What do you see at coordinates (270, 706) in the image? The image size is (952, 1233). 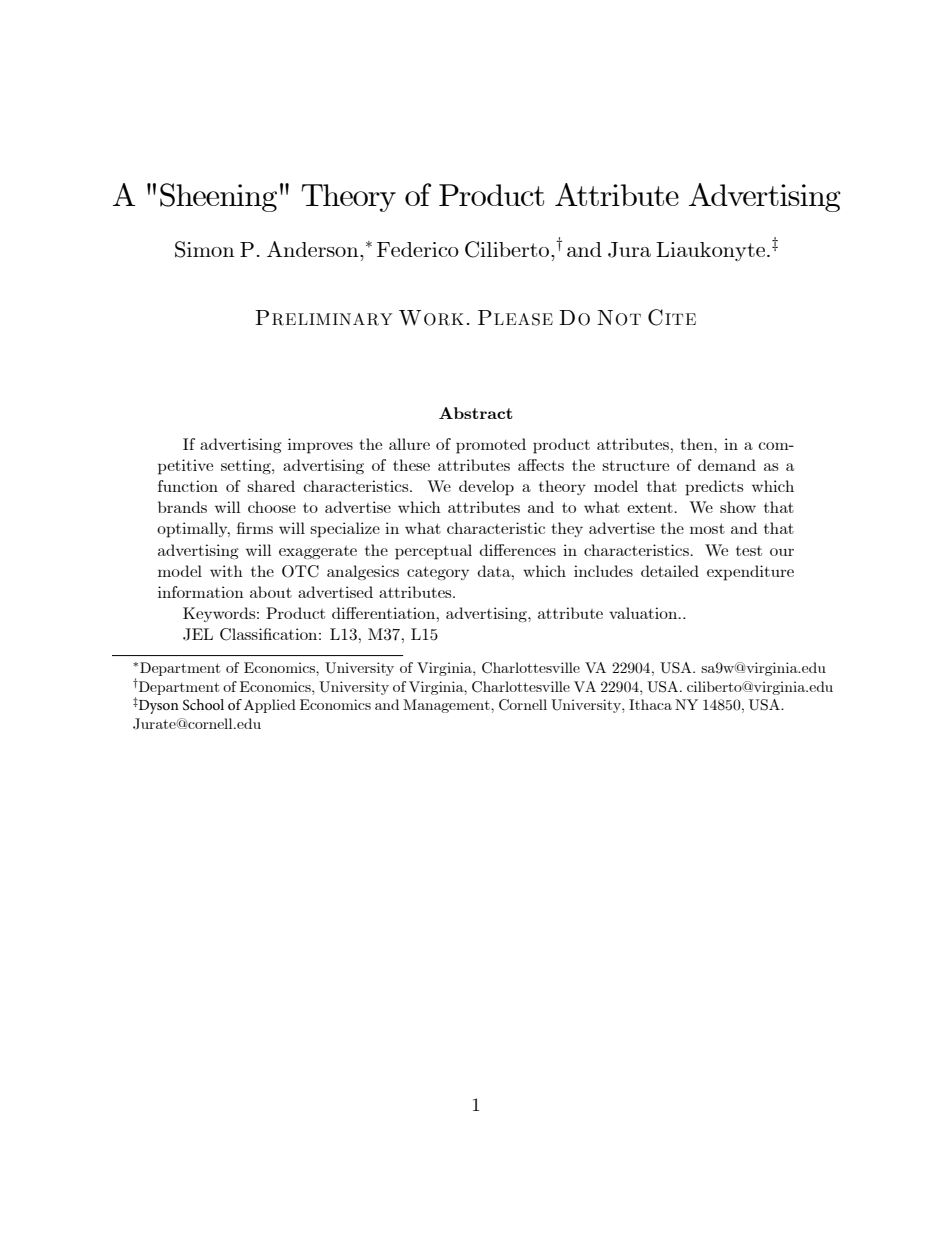 I see `Applied` at bounding box center [270, 706].
